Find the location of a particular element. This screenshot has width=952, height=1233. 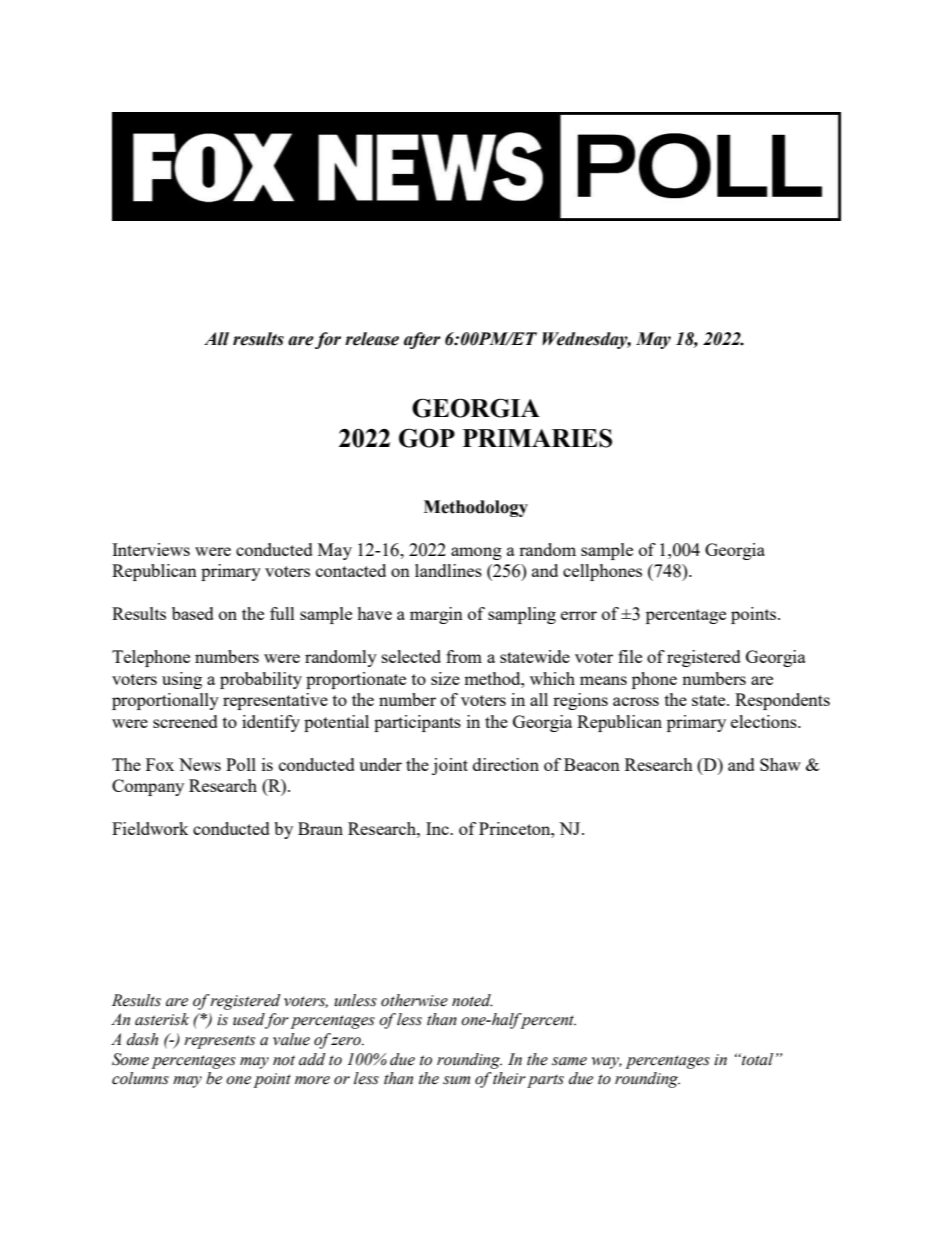

error is located at coordinates (579, 615).
